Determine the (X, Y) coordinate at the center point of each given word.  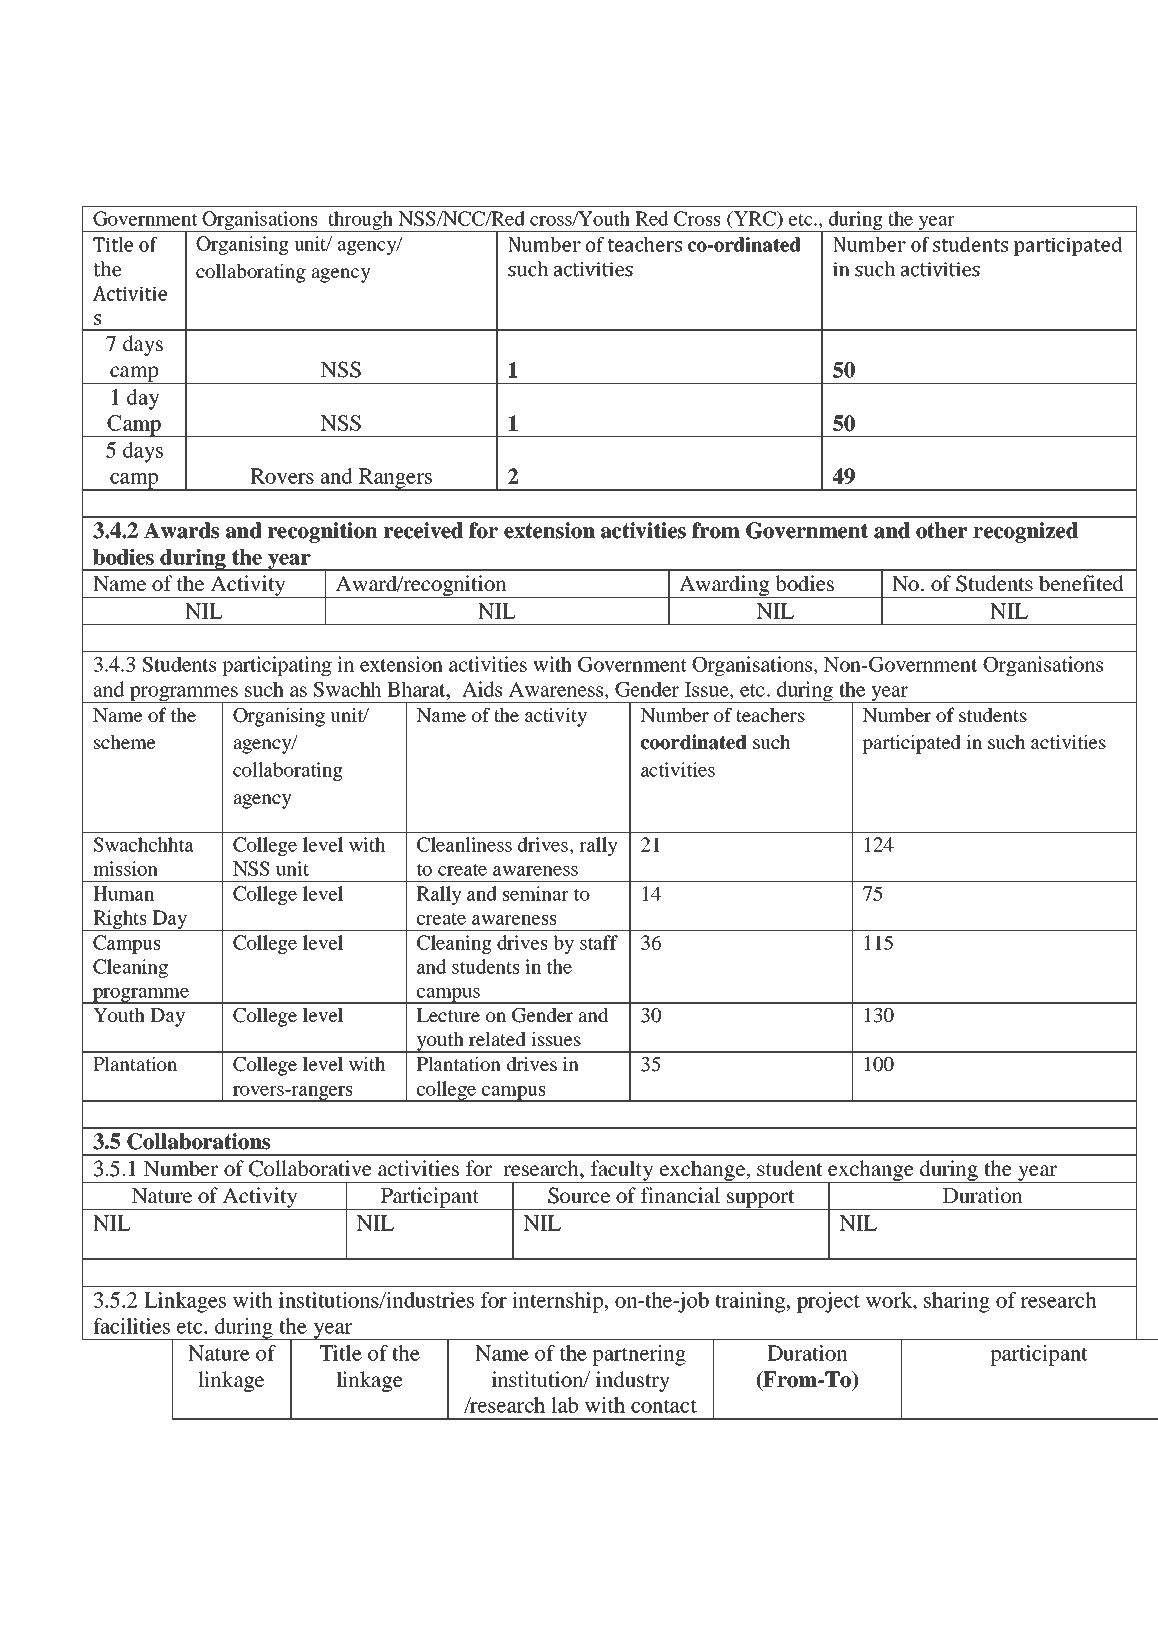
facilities (131, 1326)
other (942, 530)
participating (277, 666)
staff (599, 942)
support (761, 1200)
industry (633, 1381)
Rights (120, 920)
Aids (482, 689)
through (360, 221)
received (423, 530)
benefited (1081, 583)
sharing (957, 1302)
